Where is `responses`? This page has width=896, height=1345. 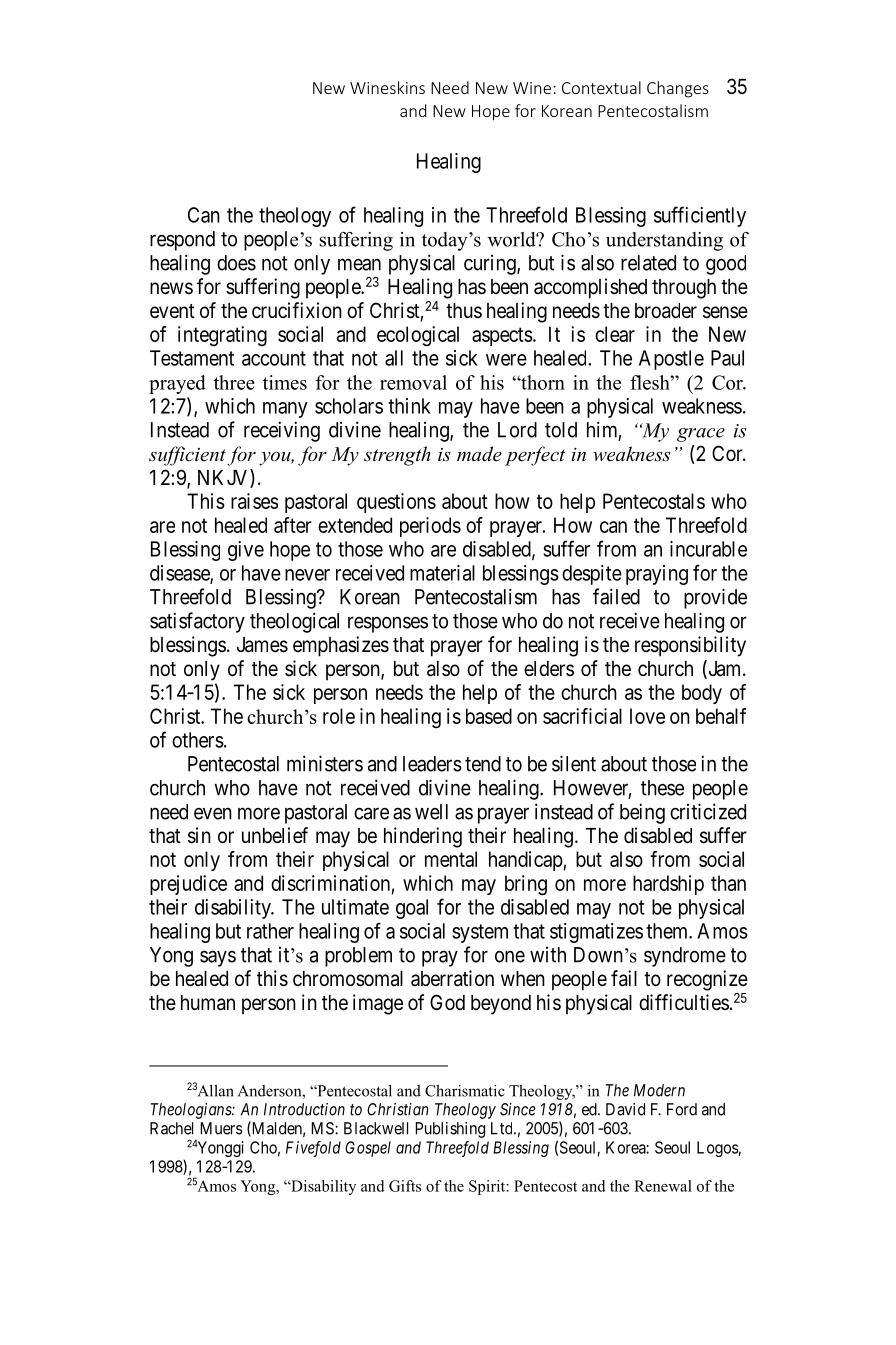 responses is located at coordinates (388, 624).
